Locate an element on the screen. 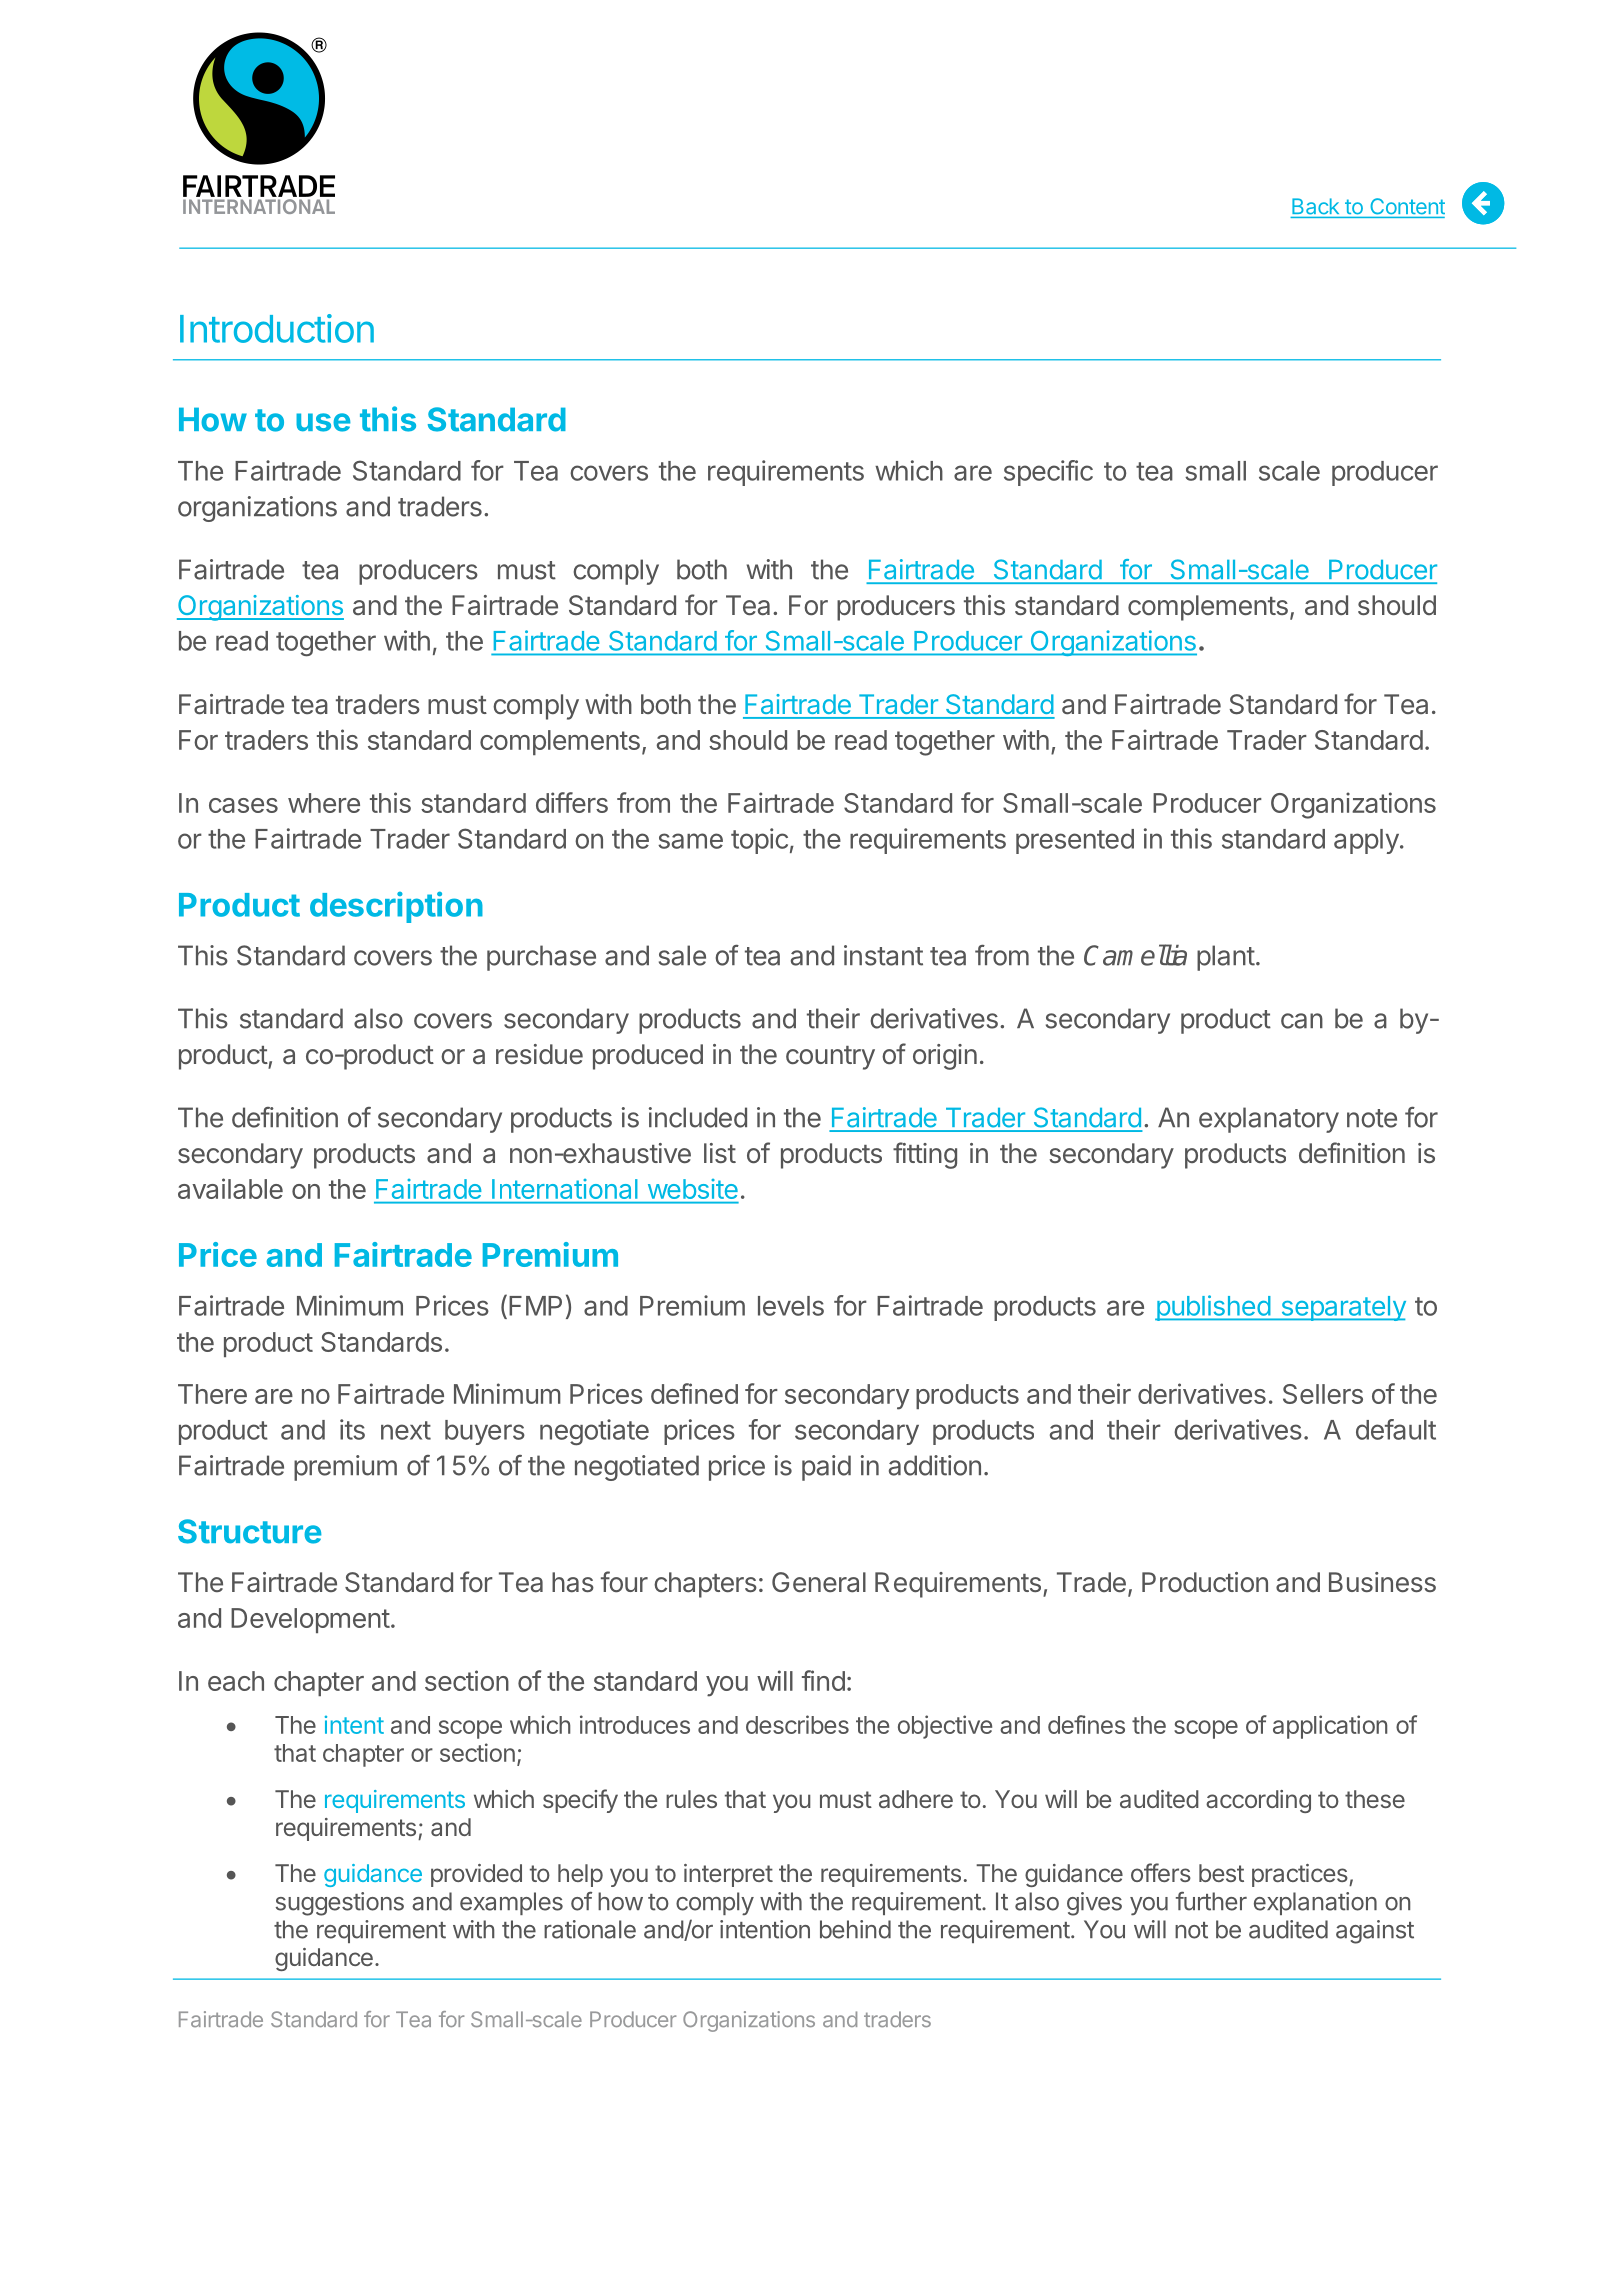 The height and width of the screenshot is (2282, 1614). specific is located at coordinates (1048, 473).
